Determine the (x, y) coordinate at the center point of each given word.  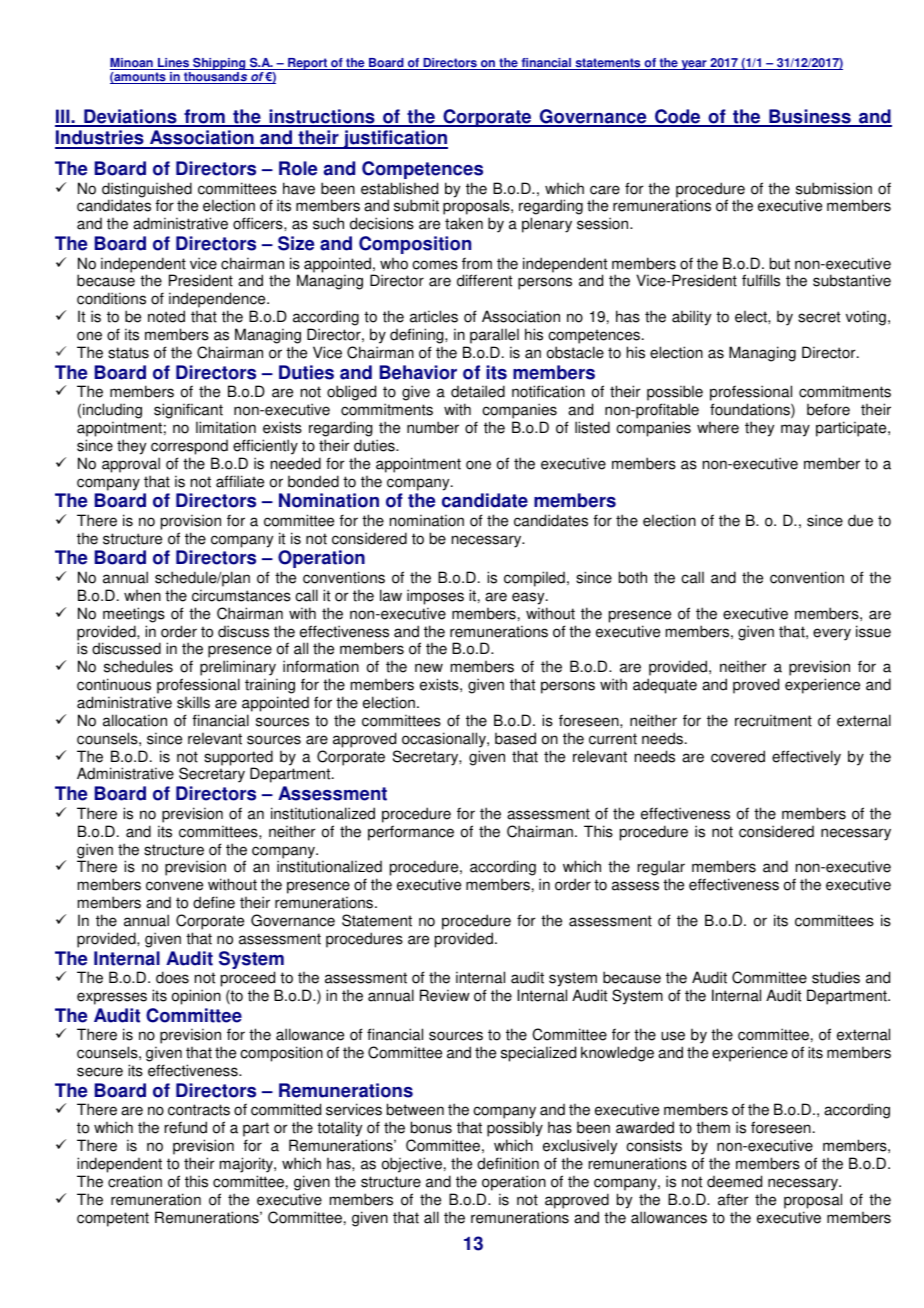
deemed (734, 1181)
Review (445, 995)
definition (508, 1163)
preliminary (238, 669)
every (832, 634)
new (429, 668)
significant (188, 411)
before (828, 409)
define (214, 902)
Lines (174, 64)
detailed (478, 391)
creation (135, 1181)
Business (810, 117)
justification (395, 139)
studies (836, 977)
